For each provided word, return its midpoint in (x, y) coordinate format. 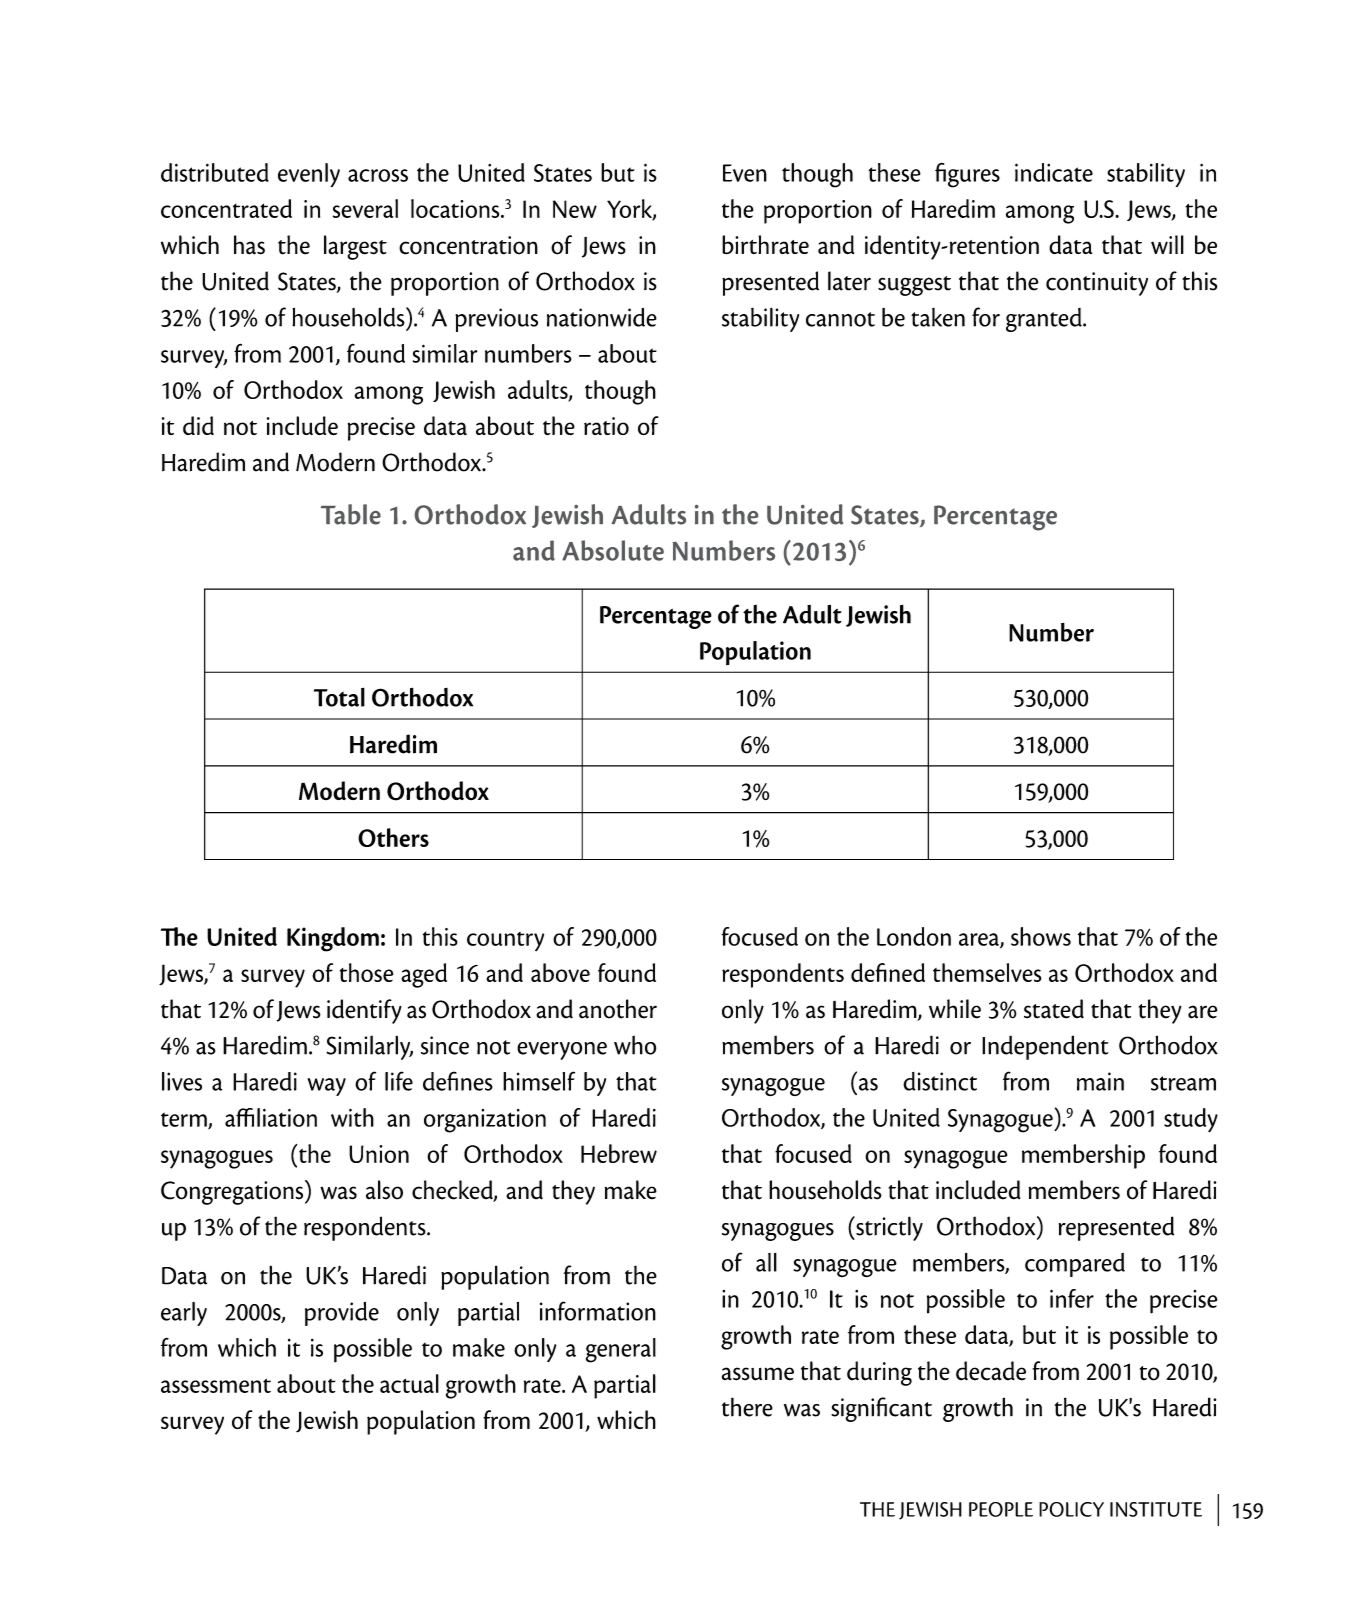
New (575, 209)
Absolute (613, 550)
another (618, 1009)
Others (393, 837)
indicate (1054, 172)
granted (1045, 320)
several (365, 208)
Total (339, 697)
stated (1054, 1009)
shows (1041, 936)
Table (351, 514)
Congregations (233, 1192)
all (766, 1262)
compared (1075, 1265)
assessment (216, 1386)
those (366, 972)
